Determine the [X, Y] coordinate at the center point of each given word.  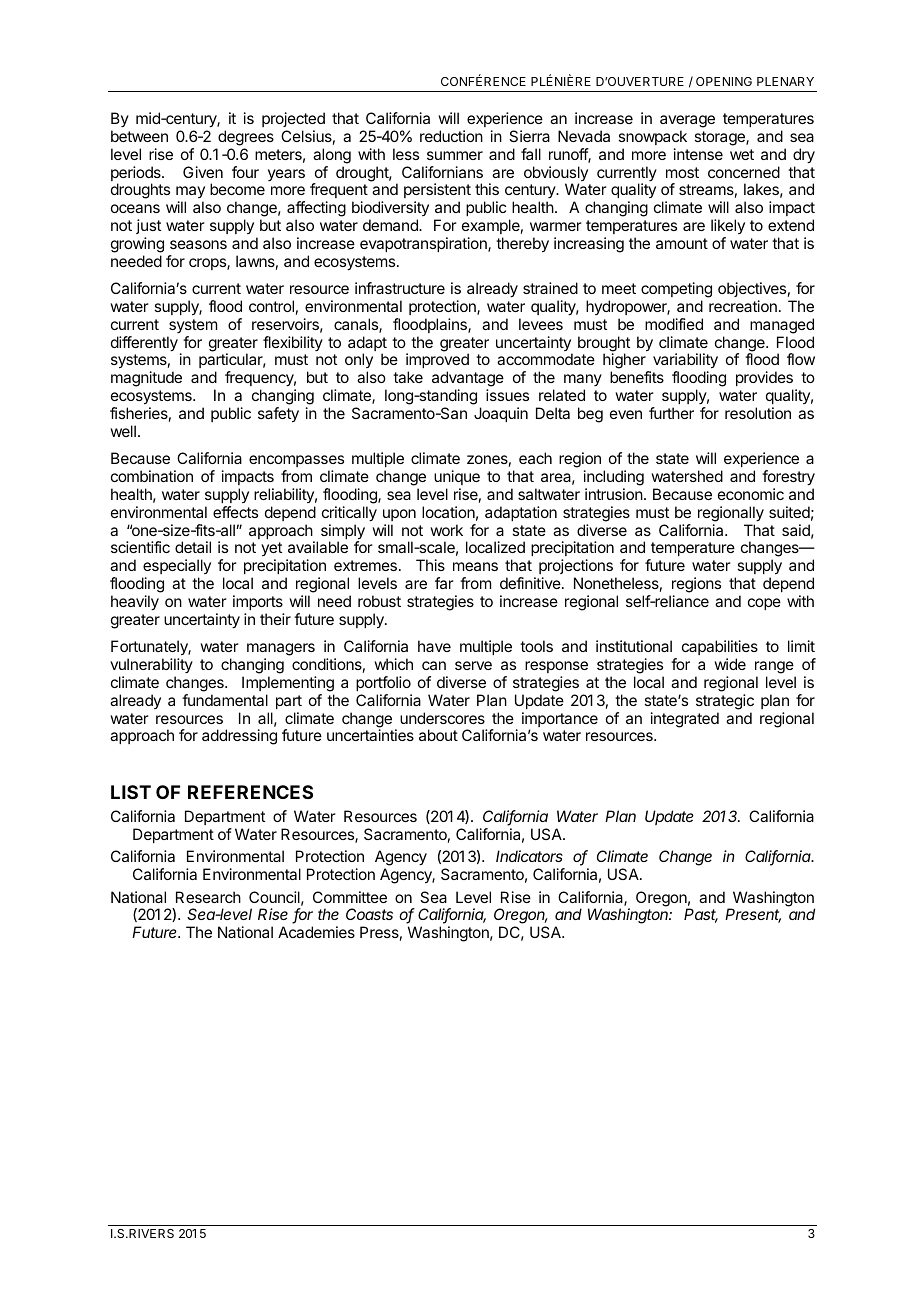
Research [208, 897]
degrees [246, 138]
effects [235, 512]
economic [751, 494]
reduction [451, 136]
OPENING [724, 81]
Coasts [369, 914]
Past [701, 915]
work [446, 530]
